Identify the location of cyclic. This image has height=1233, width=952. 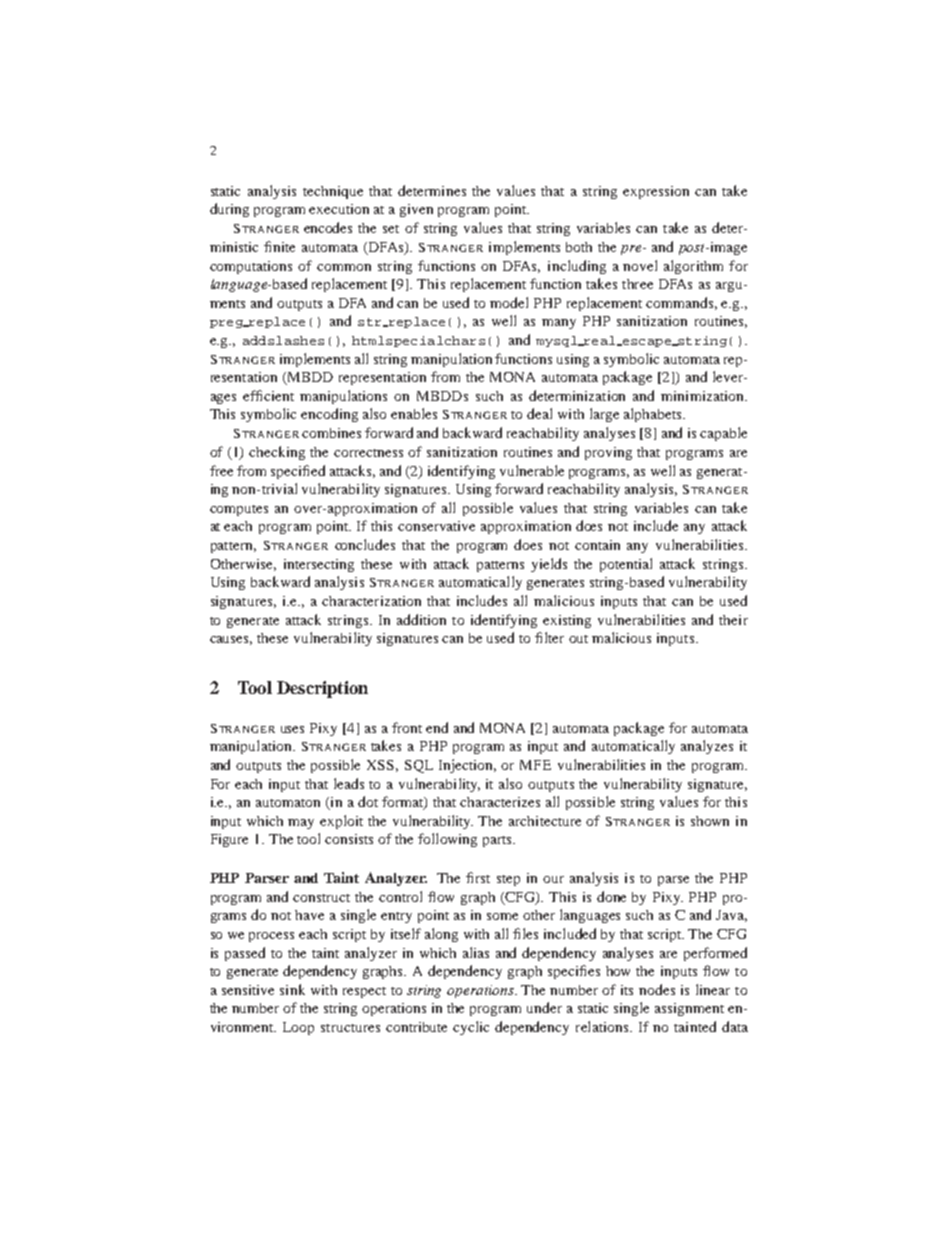
(471, 1028).
